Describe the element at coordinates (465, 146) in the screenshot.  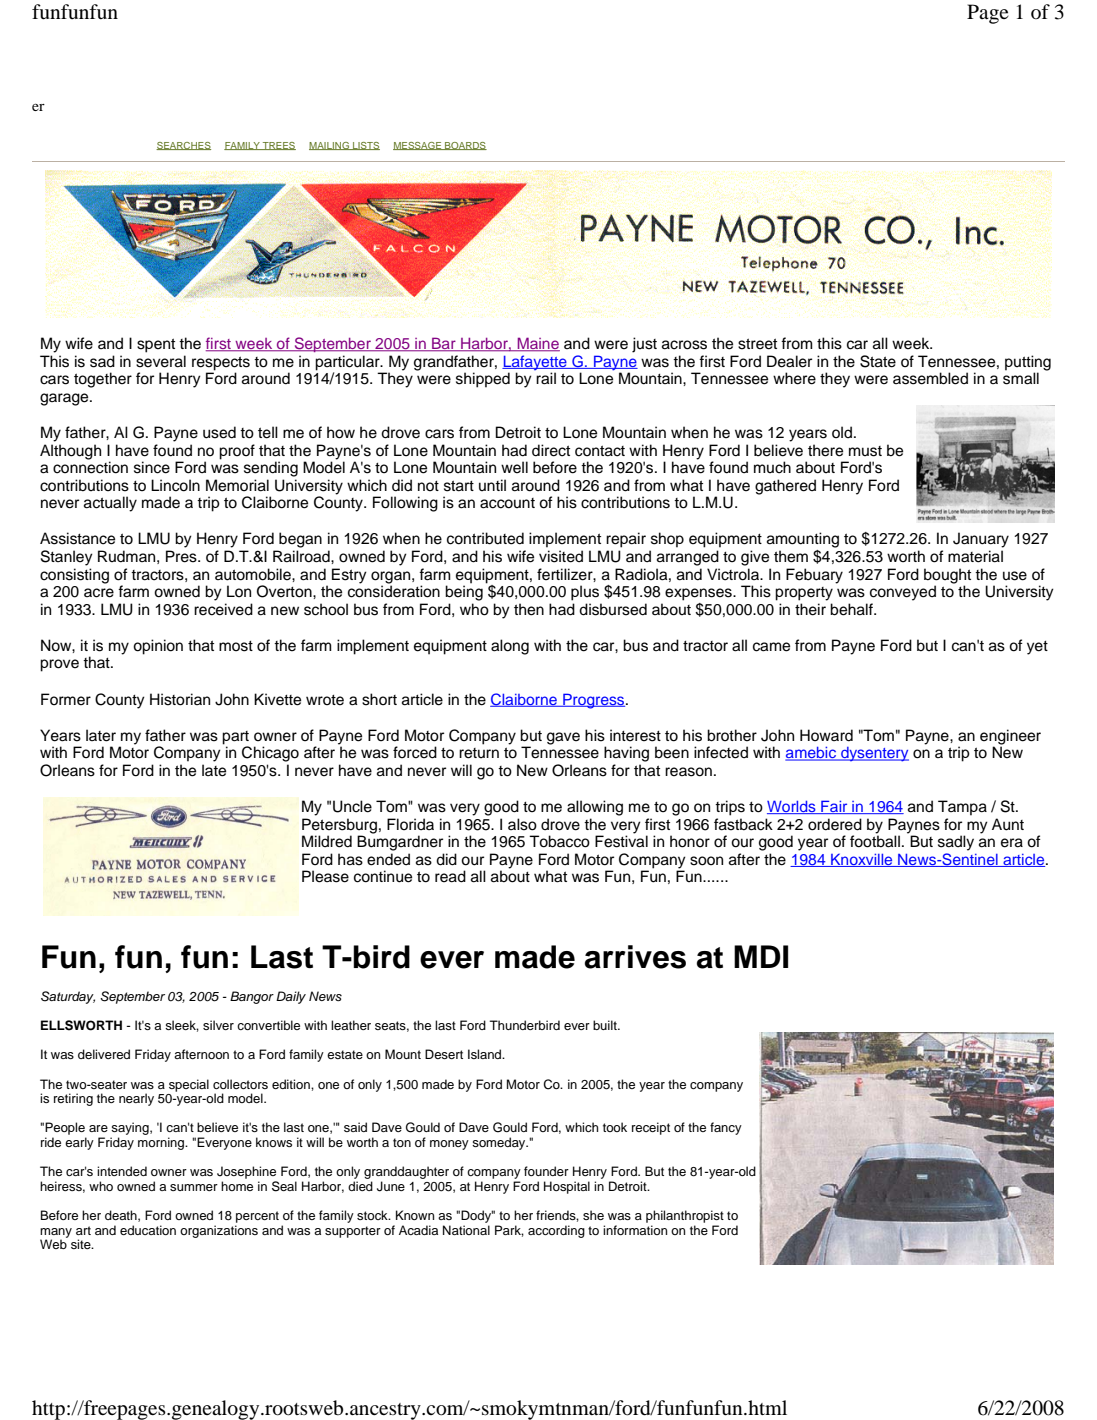
I see `BOARDS` at that location.
